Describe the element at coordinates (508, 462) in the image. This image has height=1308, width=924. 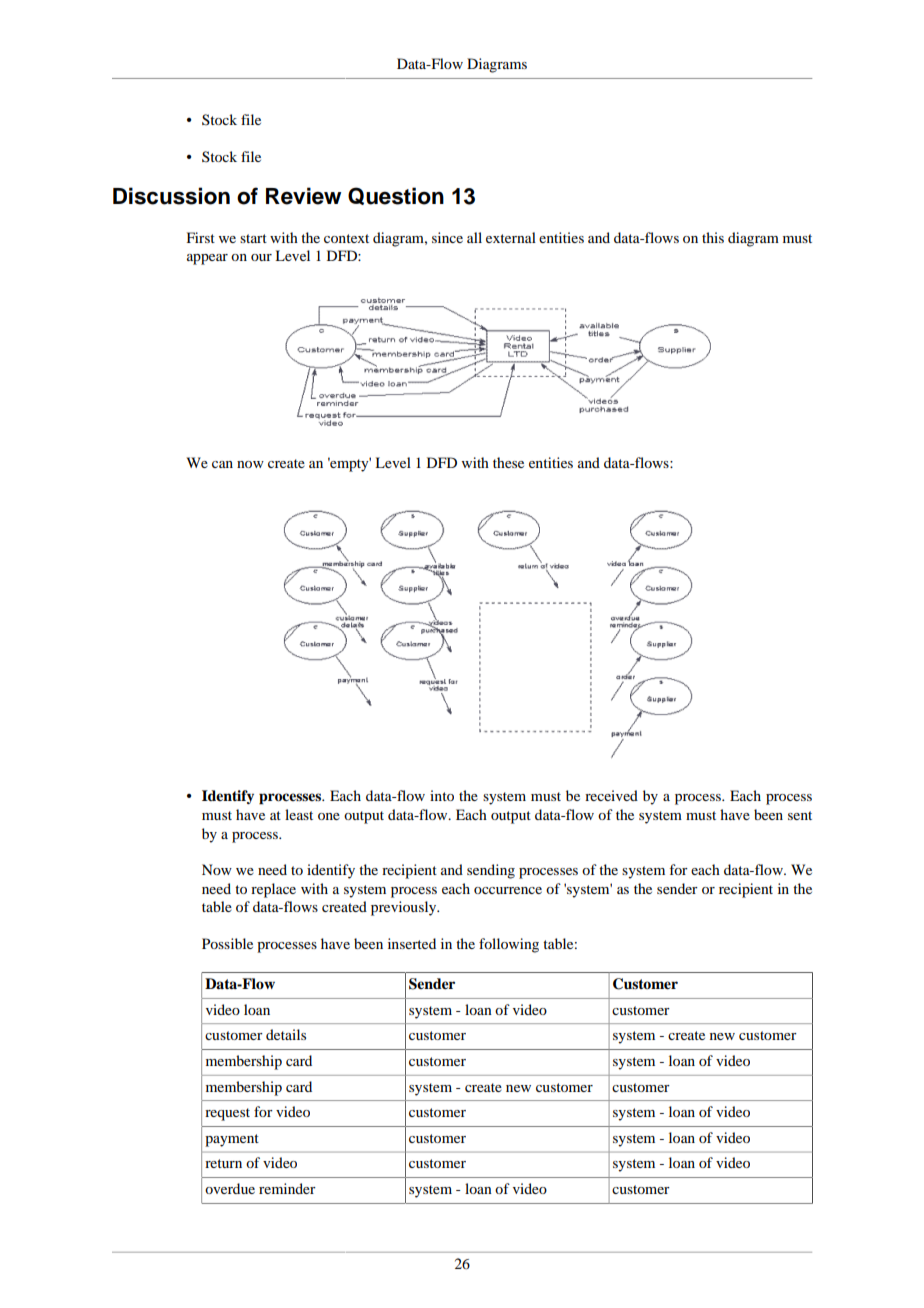
I see `these` at that location.
